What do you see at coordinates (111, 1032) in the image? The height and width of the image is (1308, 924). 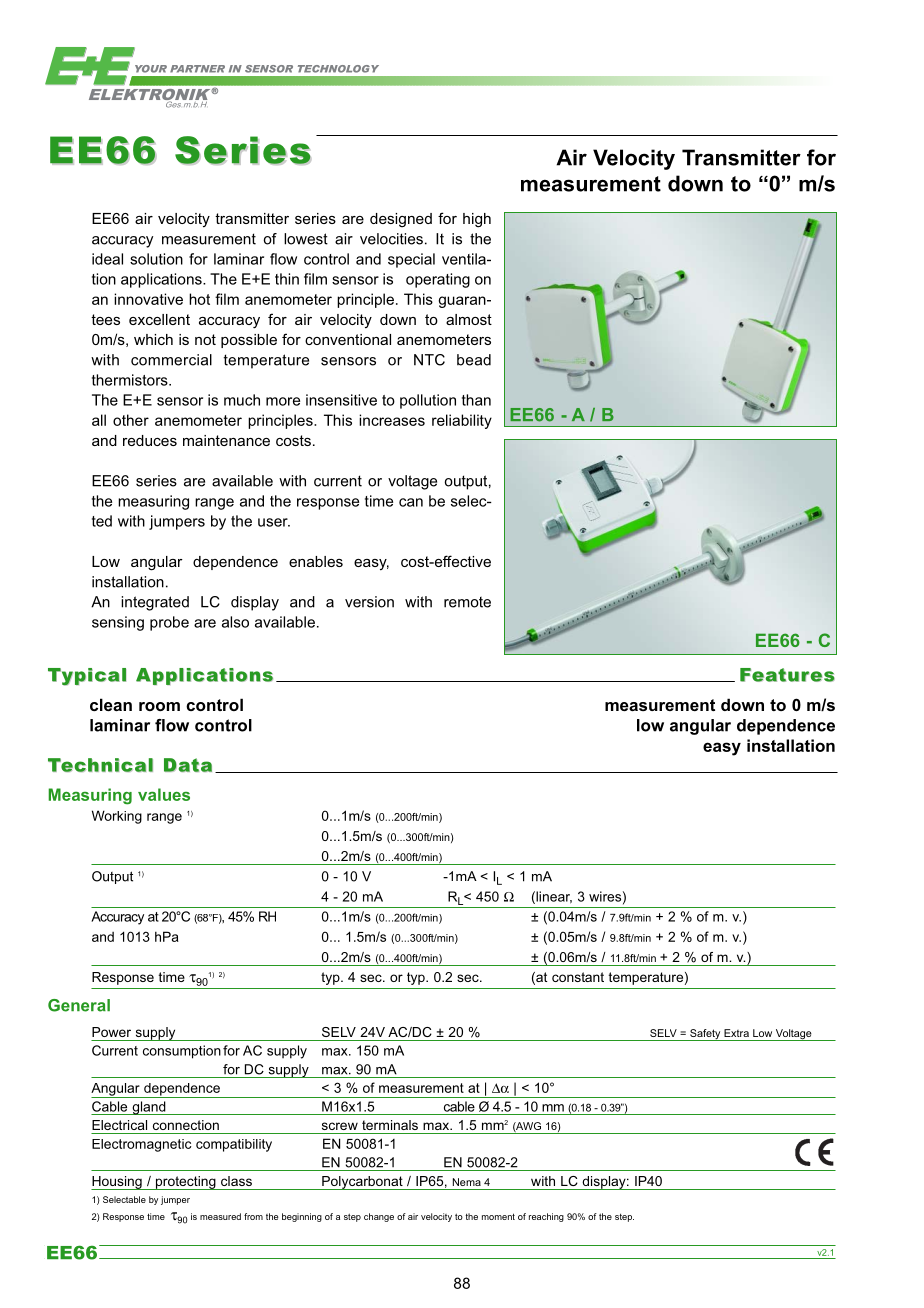 I see `Power` at bounding box center [111, 1032].
